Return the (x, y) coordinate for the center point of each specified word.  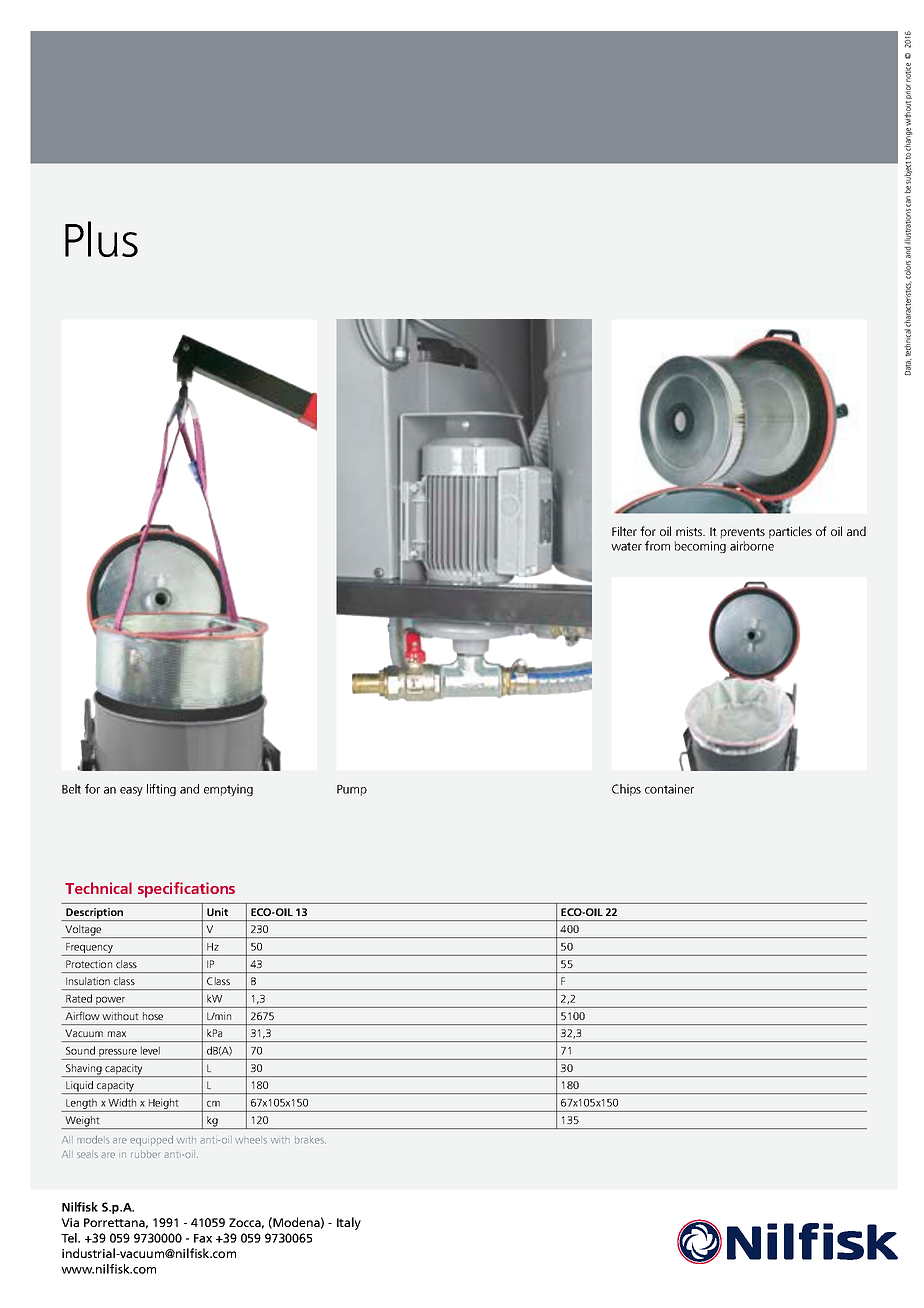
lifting (161, 790)
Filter (624, 531)
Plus (101, 239)
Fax (203, 1238)
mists (690, 531)
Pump (352, 790)
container (669, 789)
